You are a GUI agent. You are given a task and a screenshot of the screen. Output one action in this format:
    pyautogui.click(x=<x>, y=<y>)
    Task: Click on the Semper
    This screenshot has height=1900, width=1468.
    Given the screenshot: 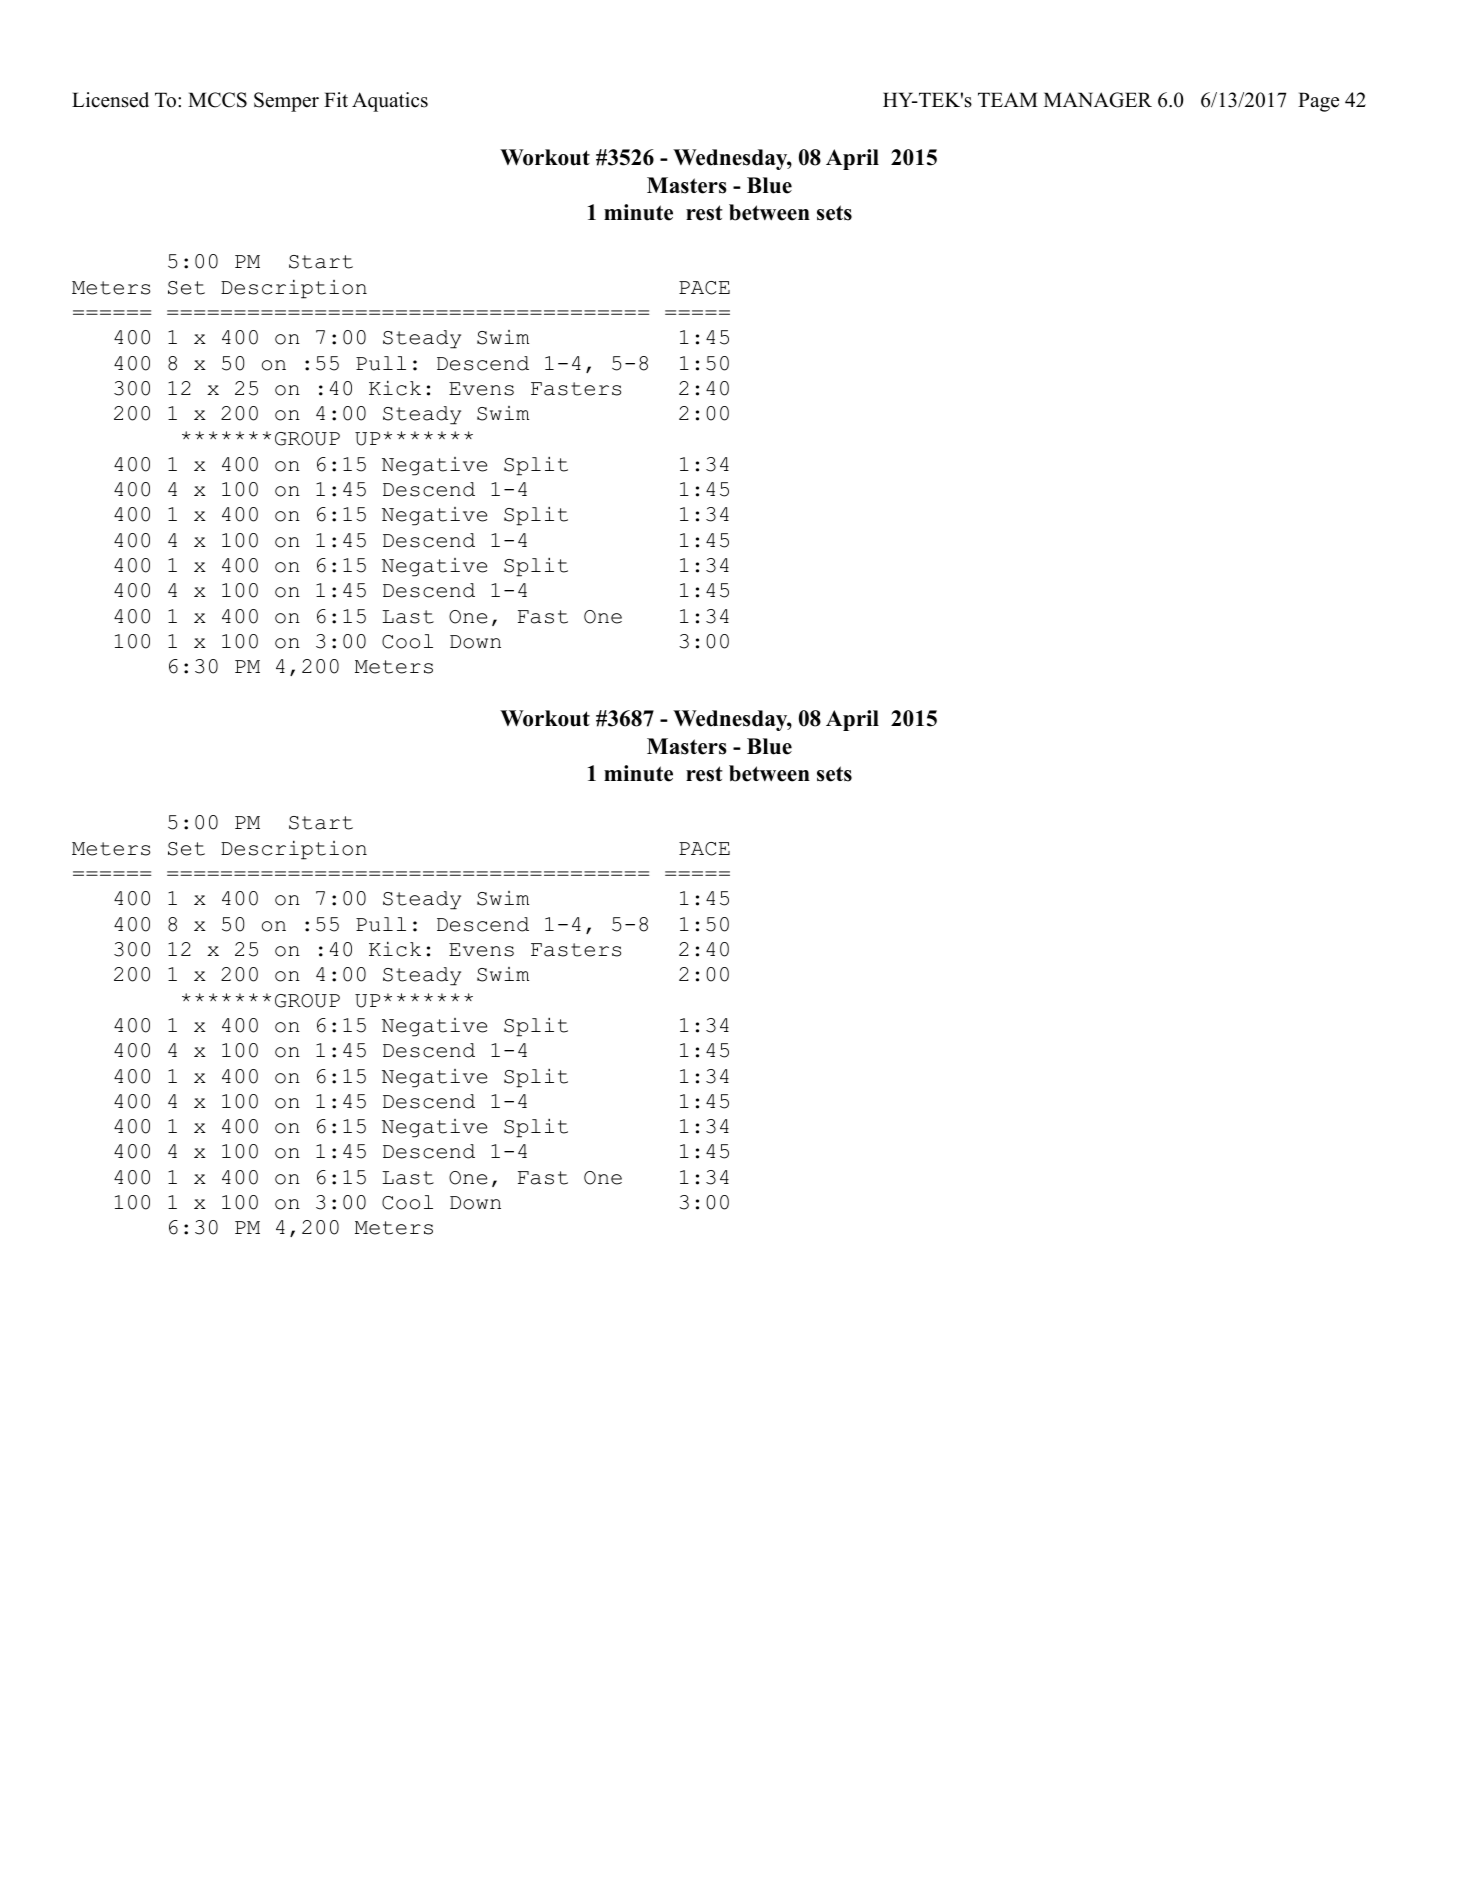 What is the action you would take?
    pyautogui.click(x=286, y=102)
